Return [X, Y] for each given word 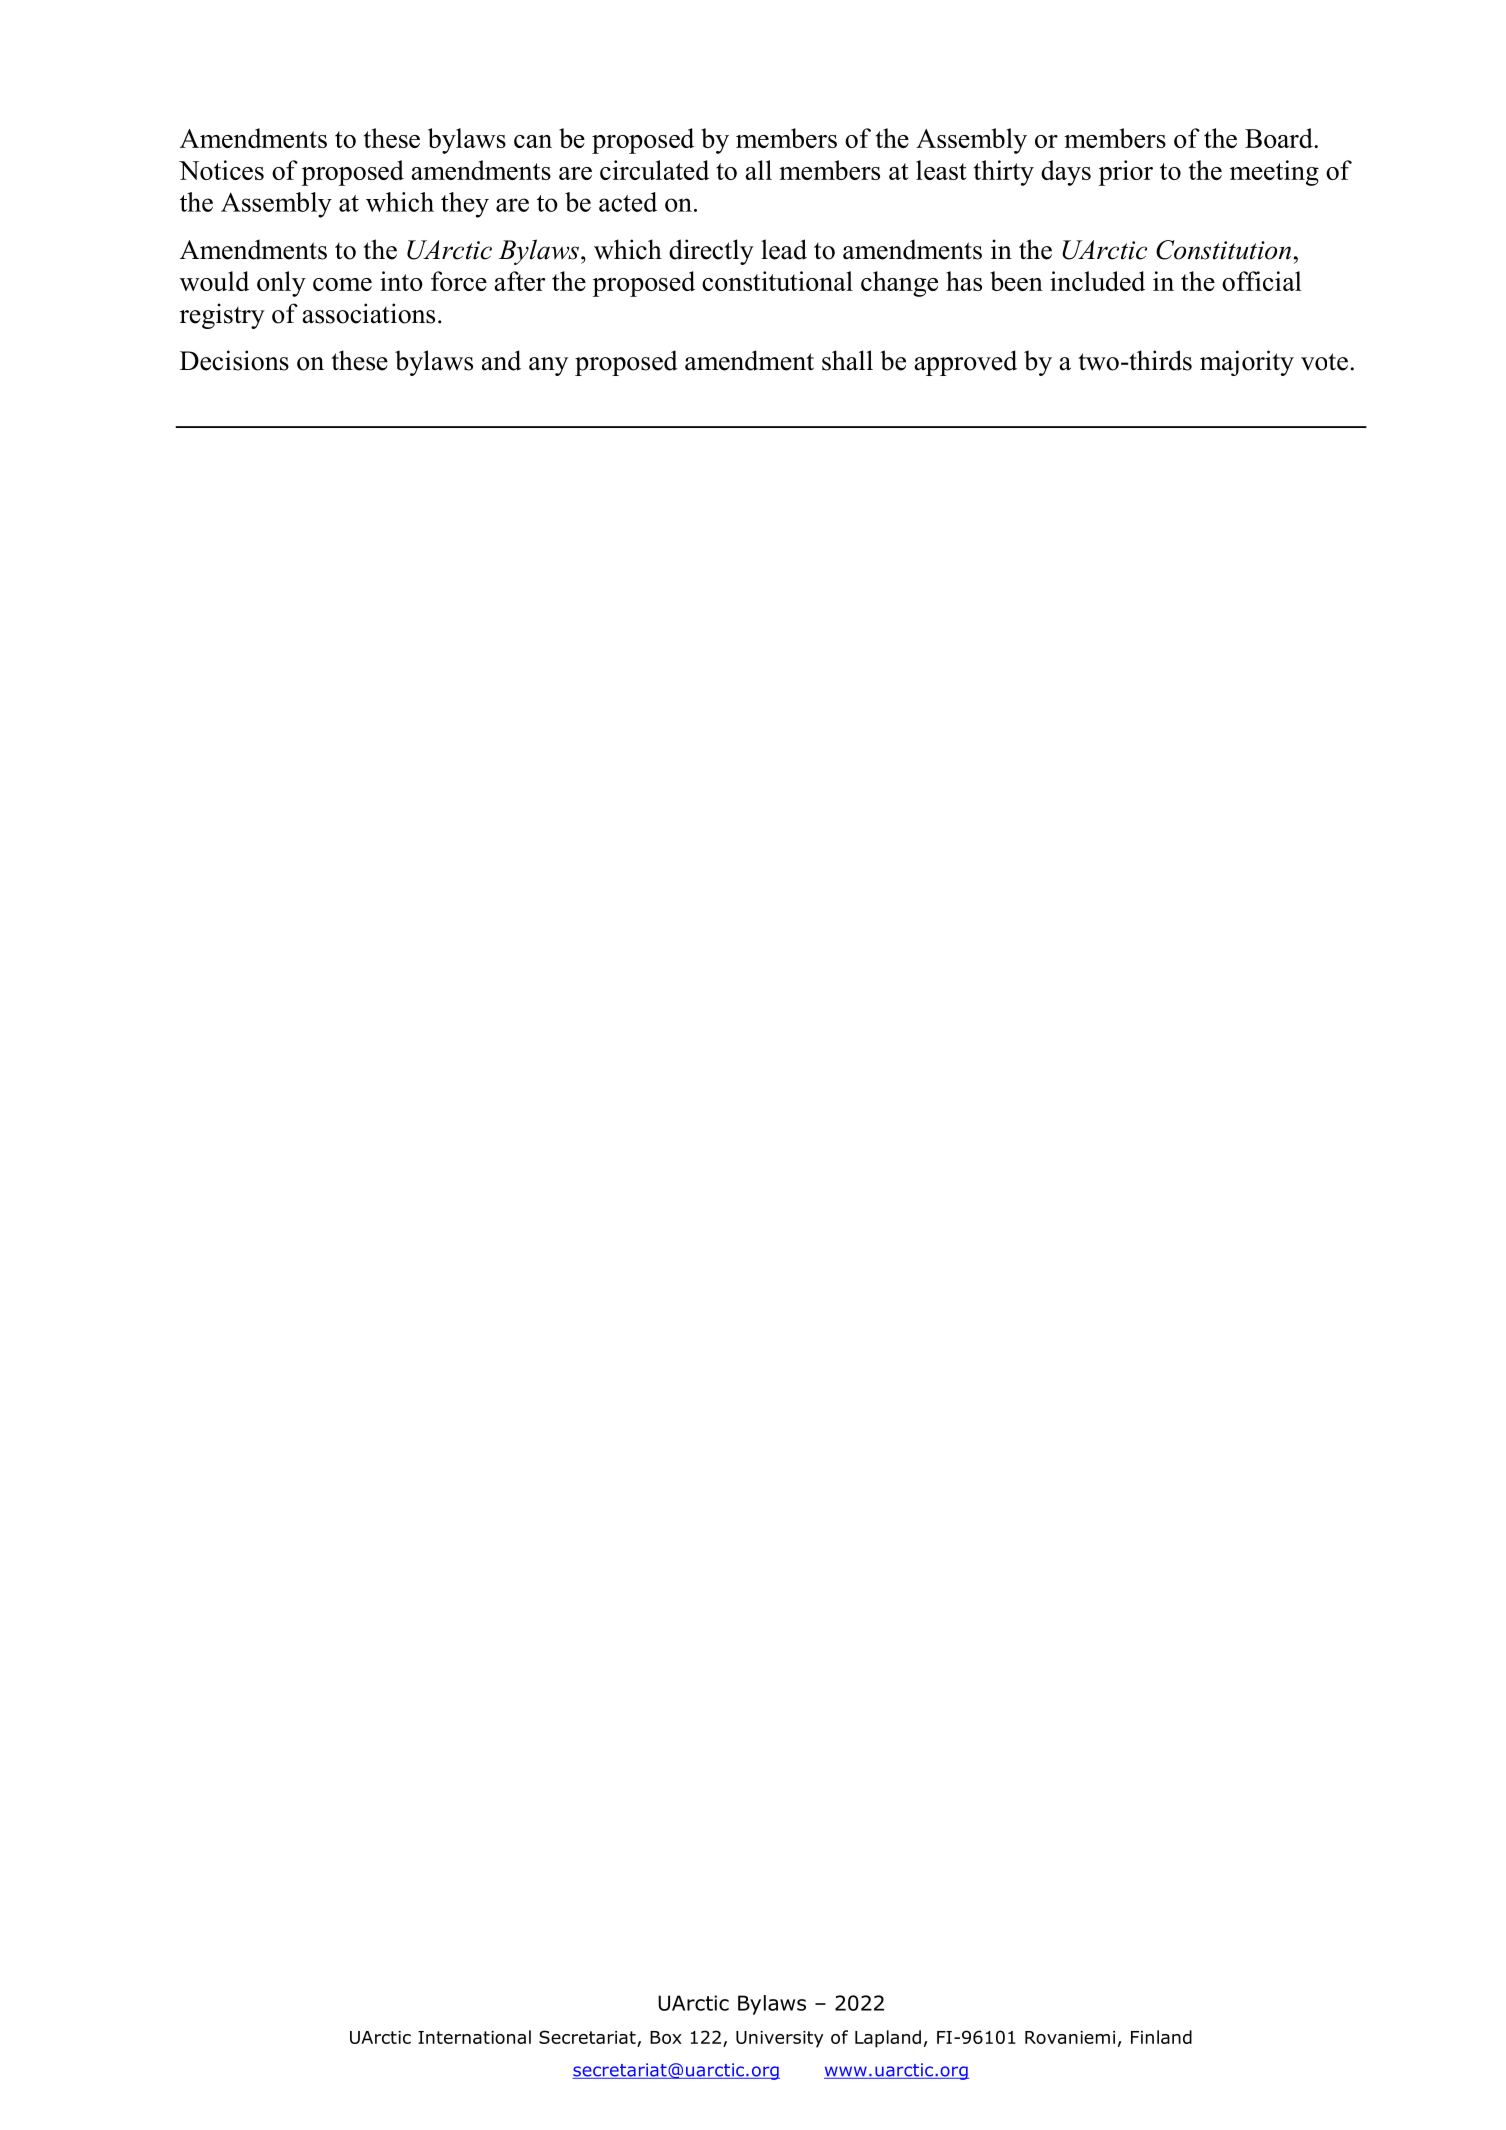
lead [784, 249]
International [474, 2037]
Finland [1161, 2037]
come [342, 284]
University [779, 2039]
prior [1126, 173]
